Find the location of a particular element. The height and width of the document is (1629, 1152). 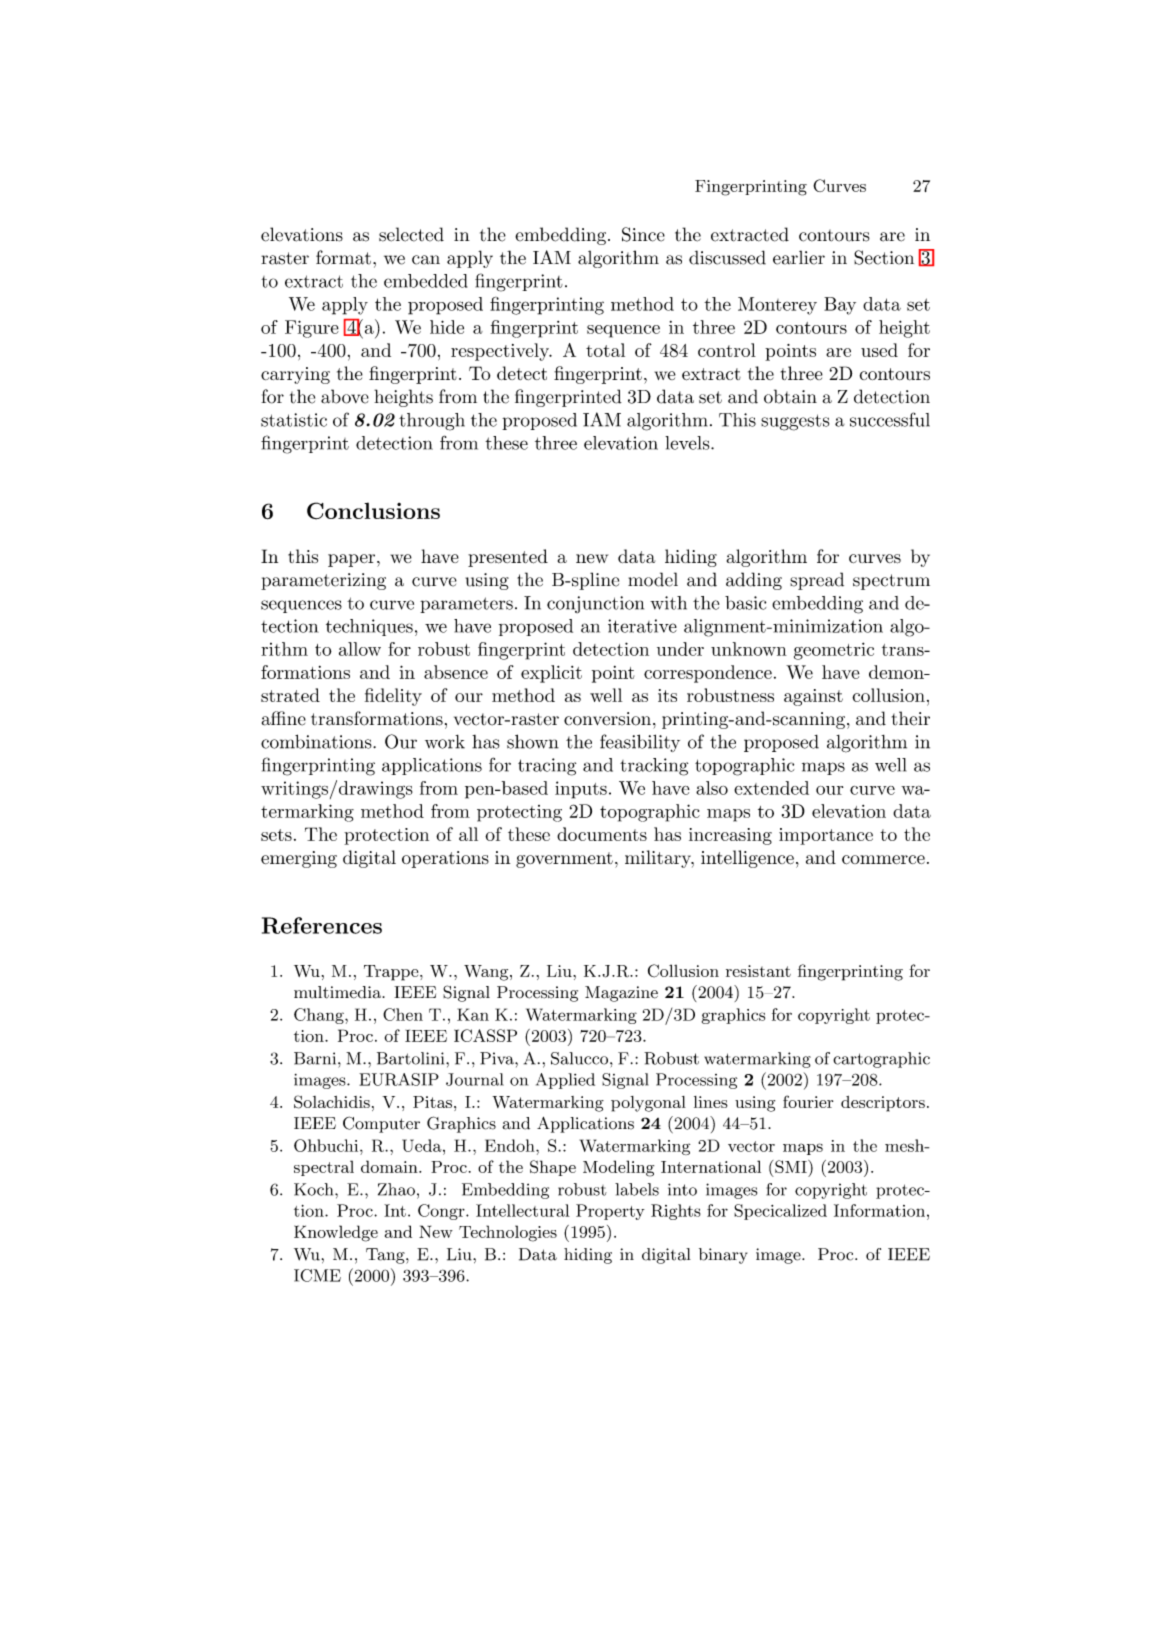

against is located at coordinates (813, 697).
